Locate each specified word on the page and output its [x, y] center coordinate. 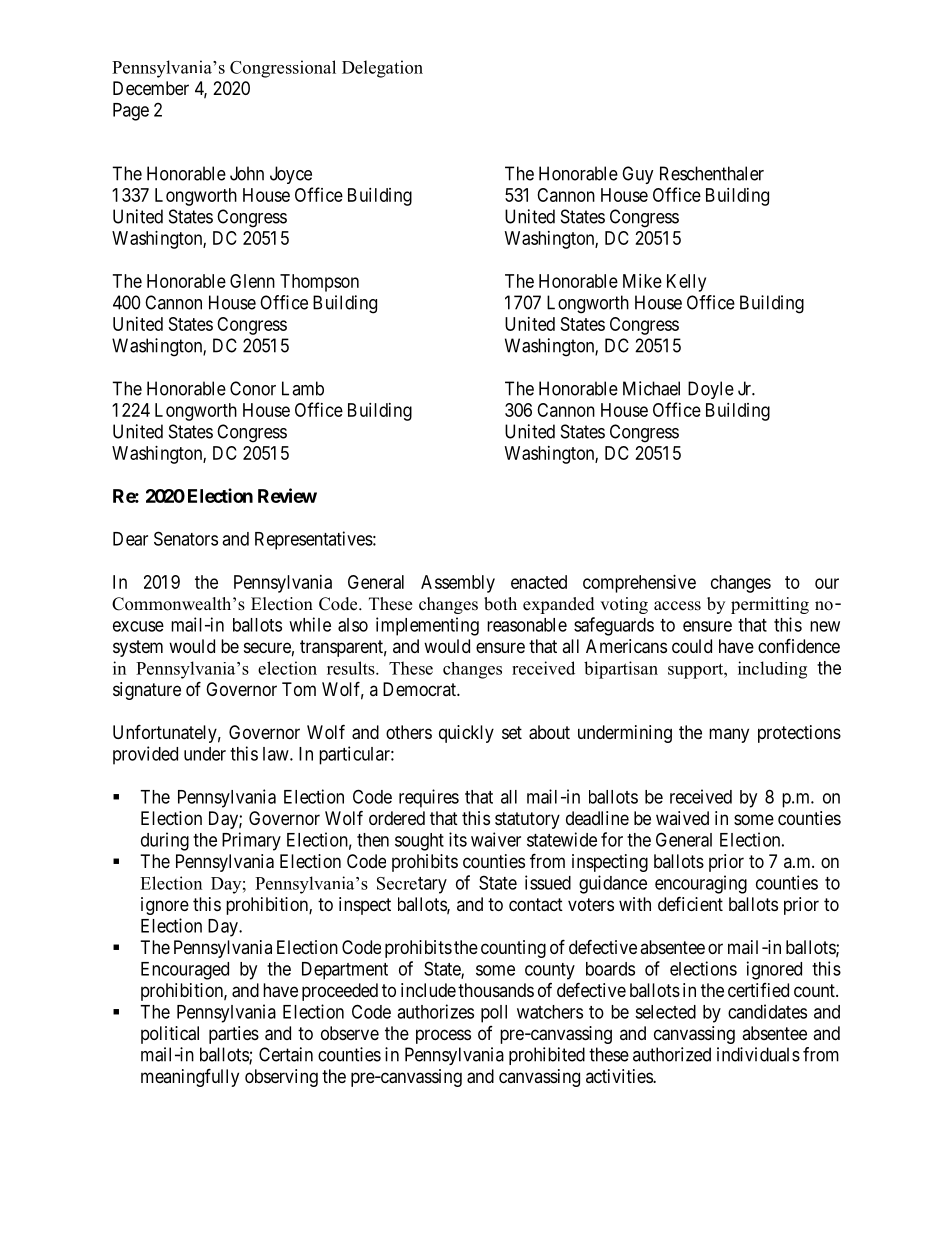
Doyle [711, 390]
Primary [251, 841]
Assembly [458, 584]
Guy [638, 175]
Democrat [420, 689]
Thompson [319, 283]
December [151, 88]
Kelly [686, 283]
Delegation [382, 69]
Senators [186, 538]
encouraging [701, 884]
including [772, 670]
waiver [496, 839]
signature [147, 691]
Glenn [252, 281]
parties [234, 1035]
